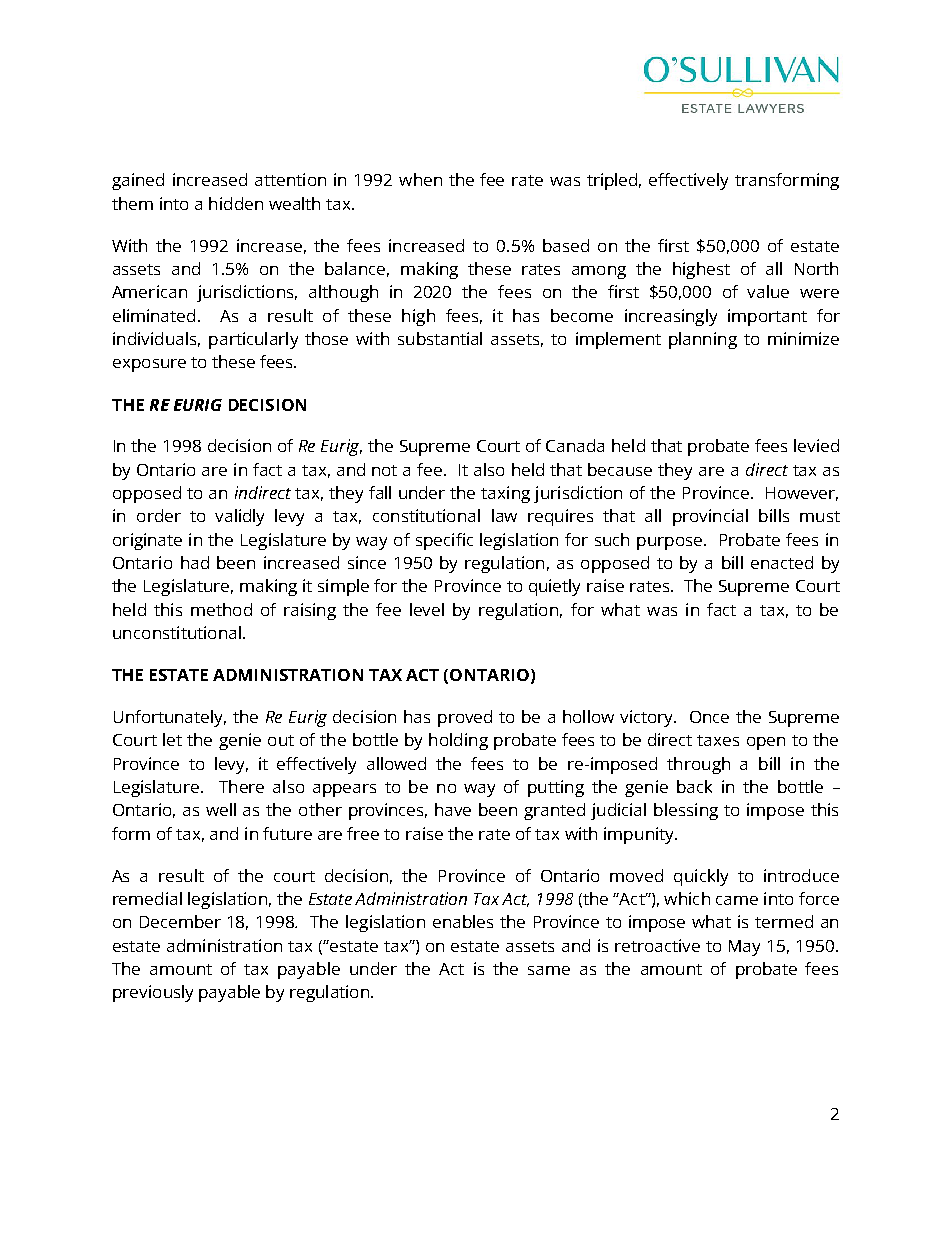 This image has height=1233, width=952. I want to click on North, so click(816, 268).
